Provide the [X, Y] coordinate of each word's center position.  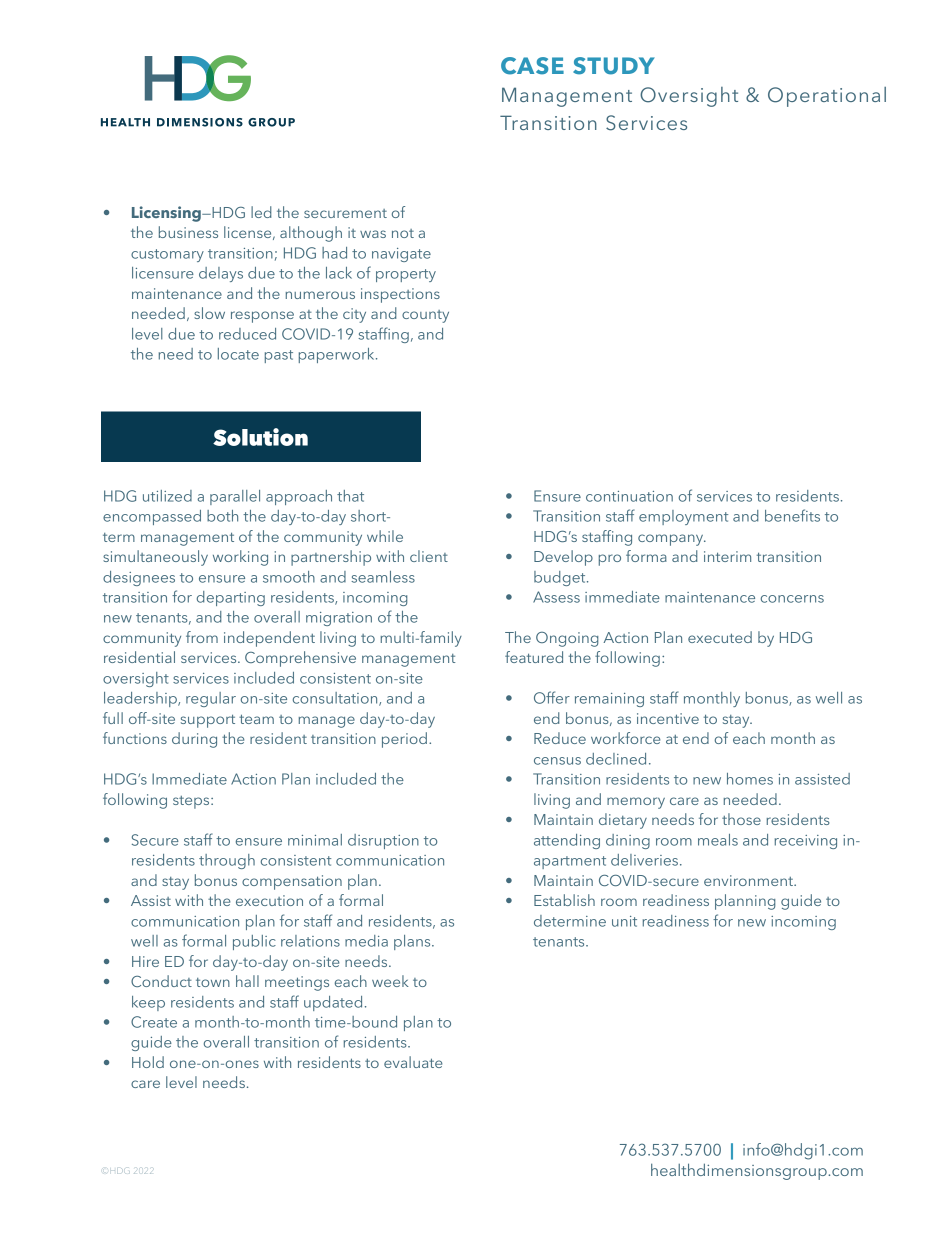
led [261, 212]
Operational [827, 97]
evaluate [413, 1062]
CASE [532, 66]
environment [749, 880]
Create [154, 1022]
